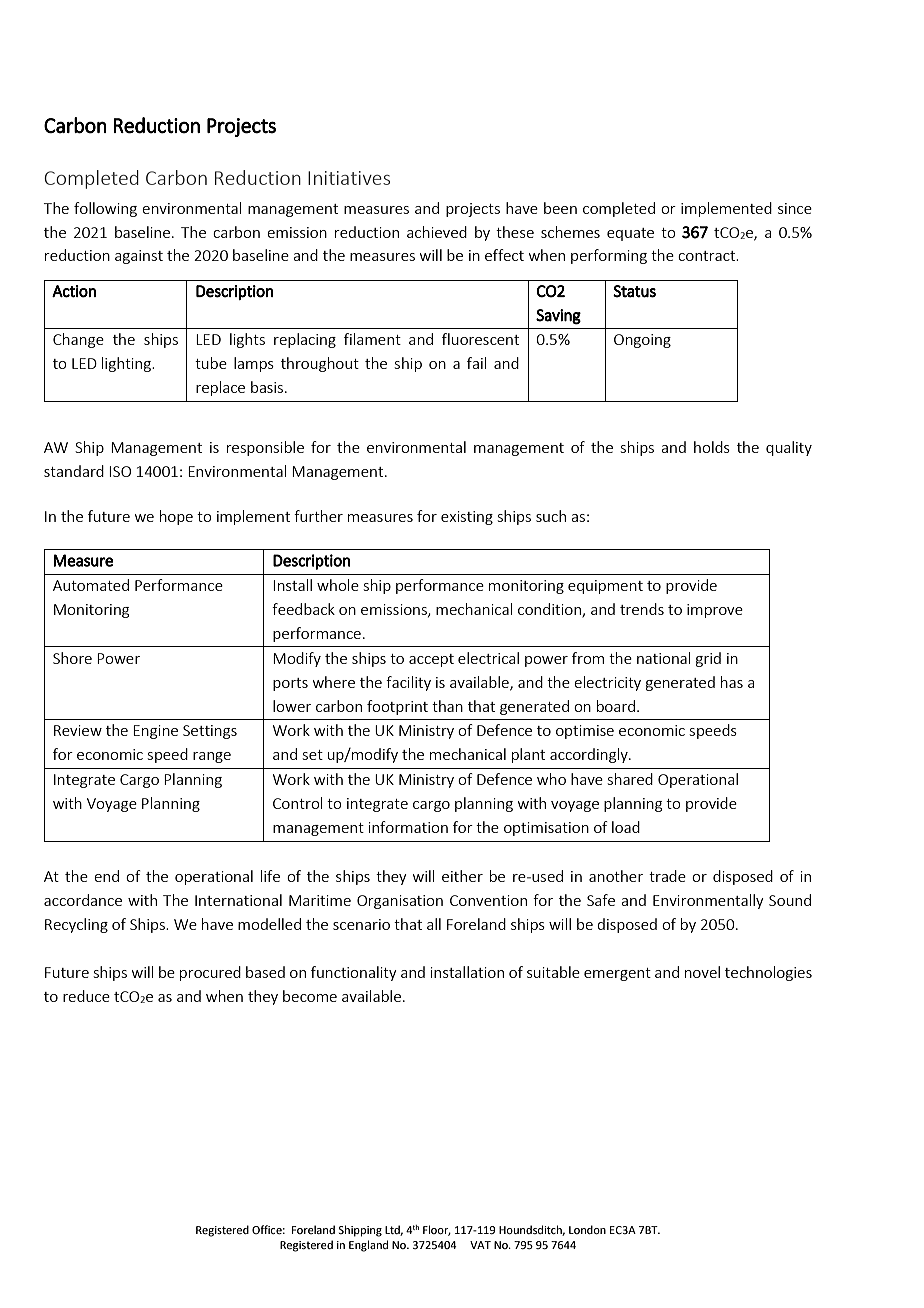 The image size is (924, 1308). I want to click on hope, so click(176, 517).
